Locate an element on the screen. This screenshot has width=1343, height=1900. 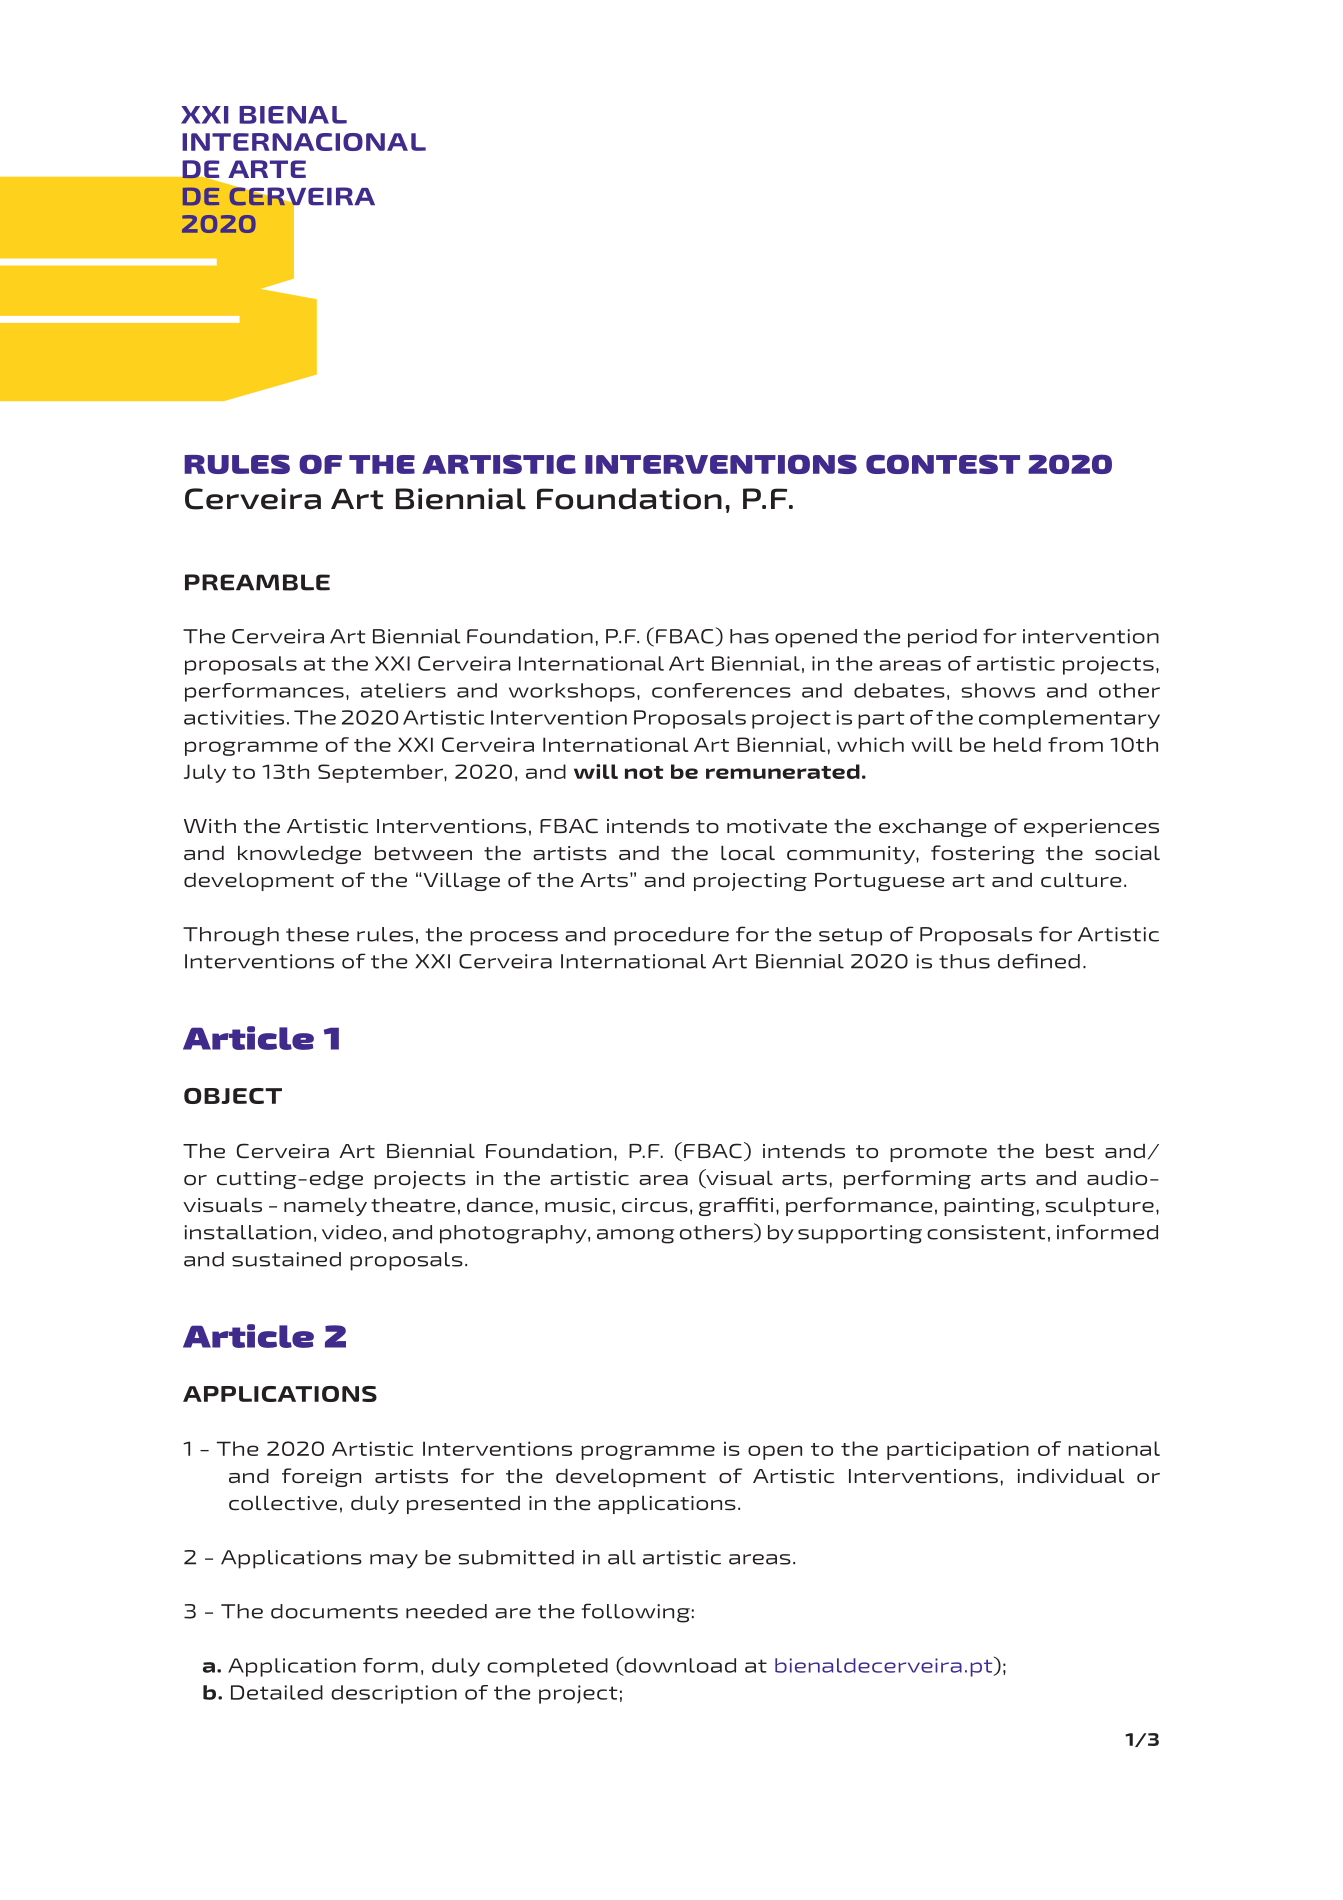
CONTEST is located at coordinates (943, 464).
